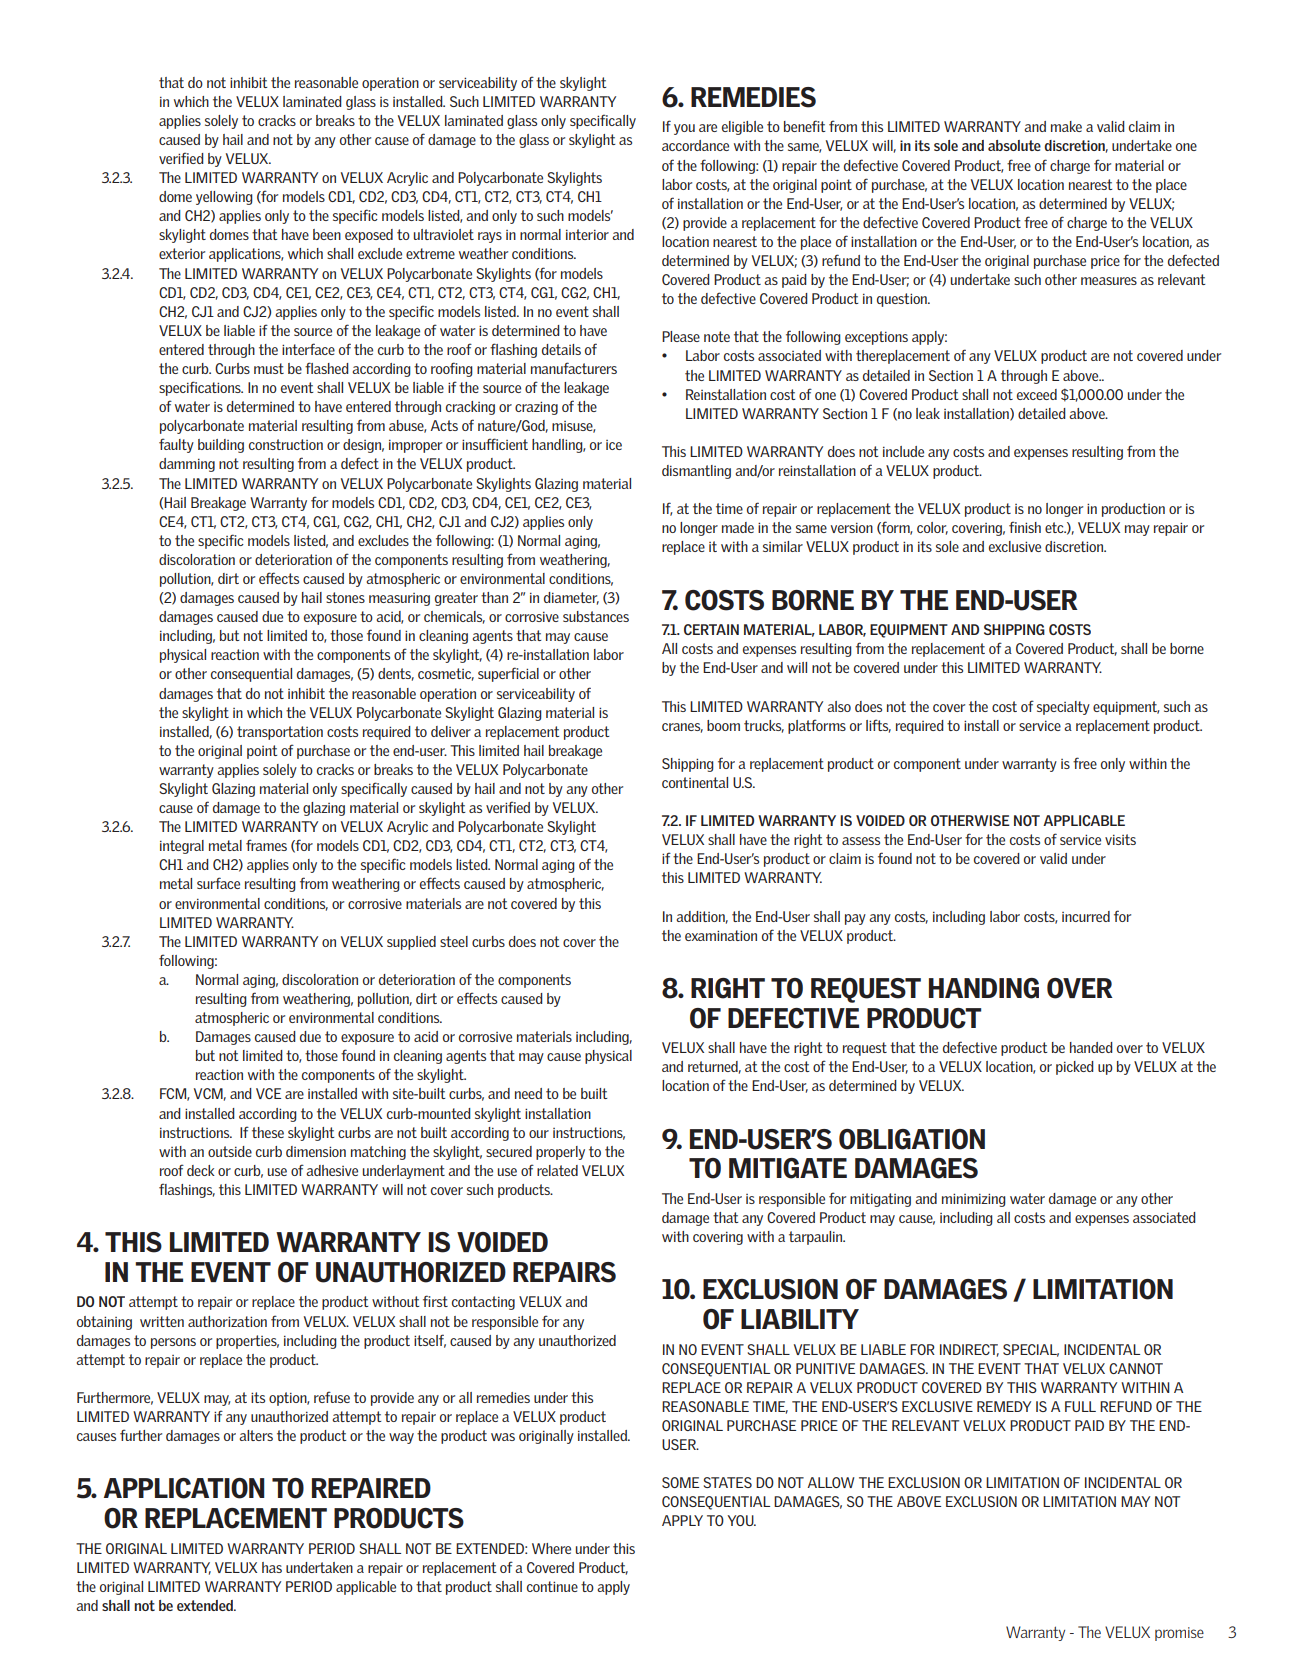 Image resolution: width=1298 pixels, height=1680 pixels. Describe the element at coordinates (345, 597) in the document. I see `stones` at that location.
